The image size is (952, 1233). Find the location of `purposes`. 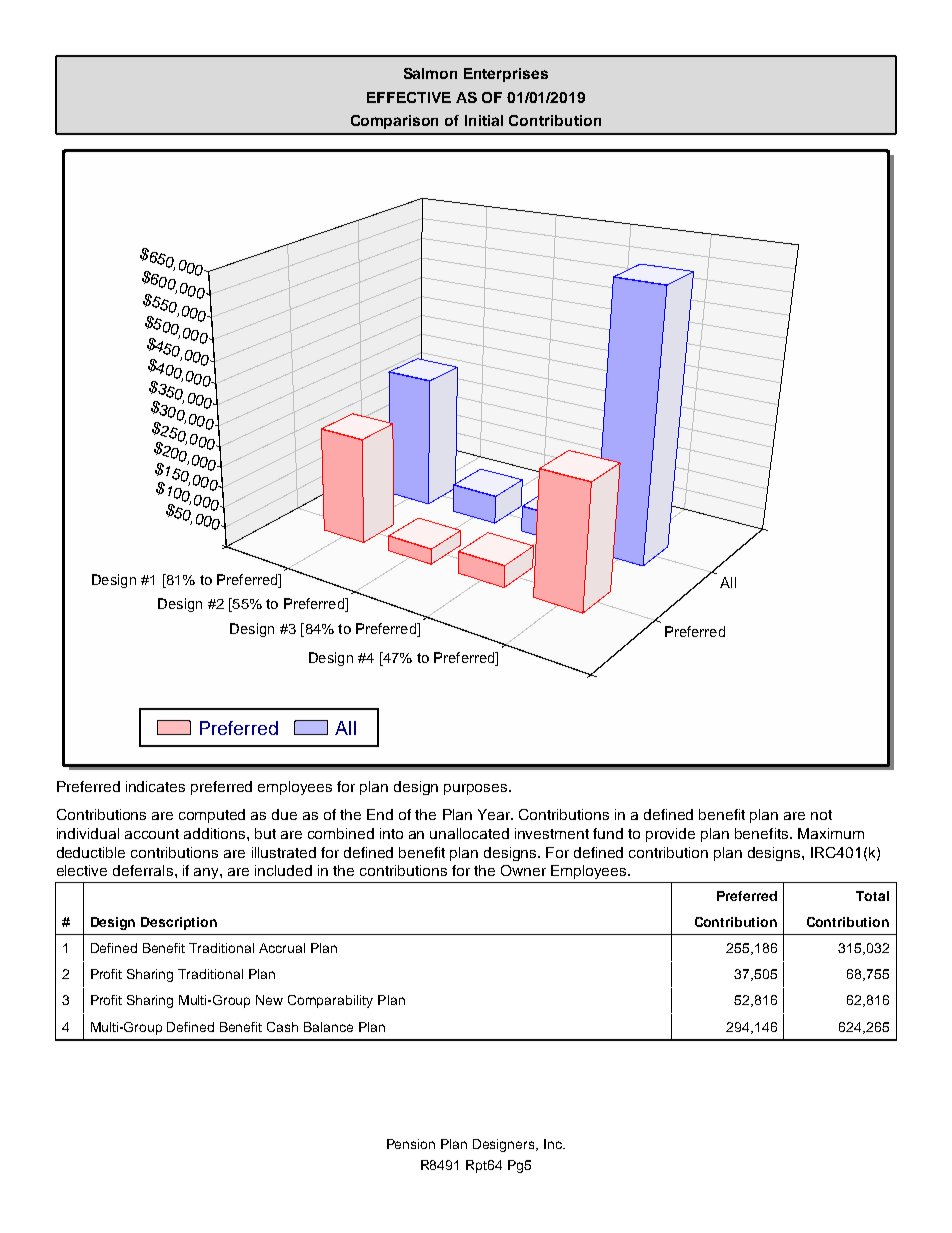

purposes is located at coordinates (477, 789).
